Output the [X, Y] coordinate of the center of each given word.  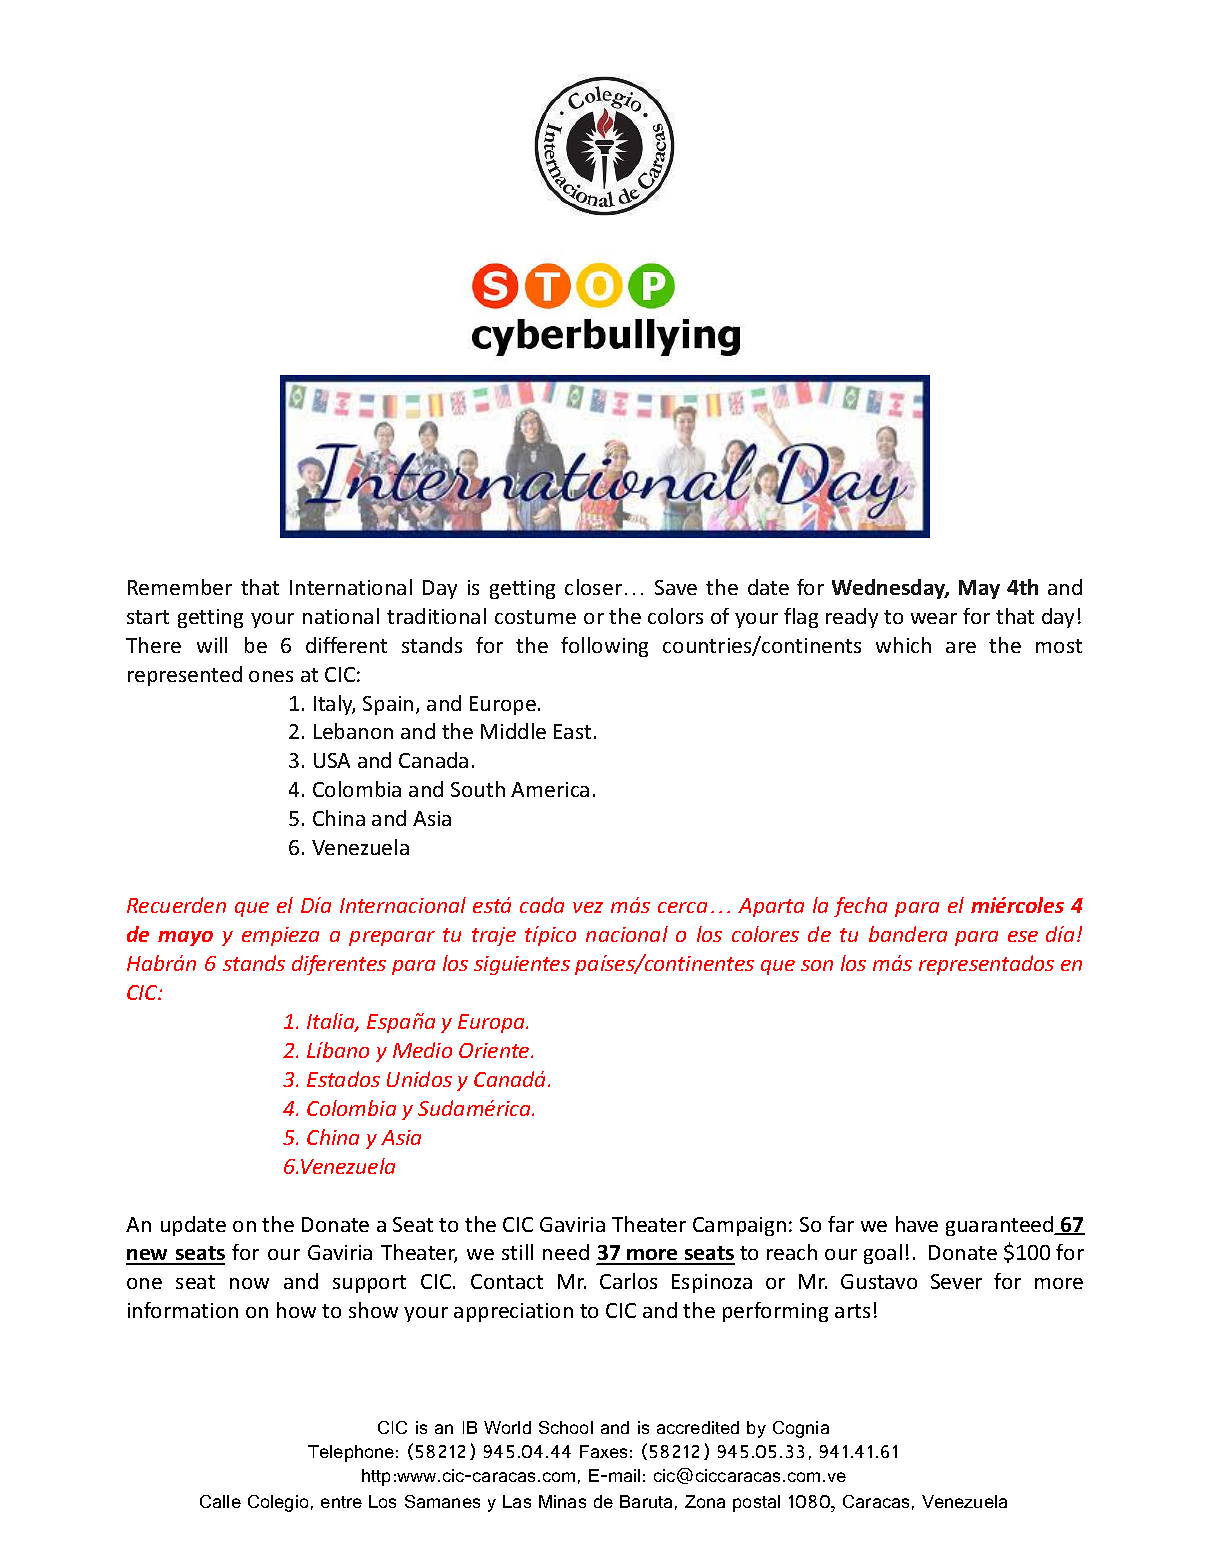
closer [593, 587]
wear [934, 618]
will [212, 645]
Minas [562, 1501]
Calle [220, 1501]
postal [756, 1503]
